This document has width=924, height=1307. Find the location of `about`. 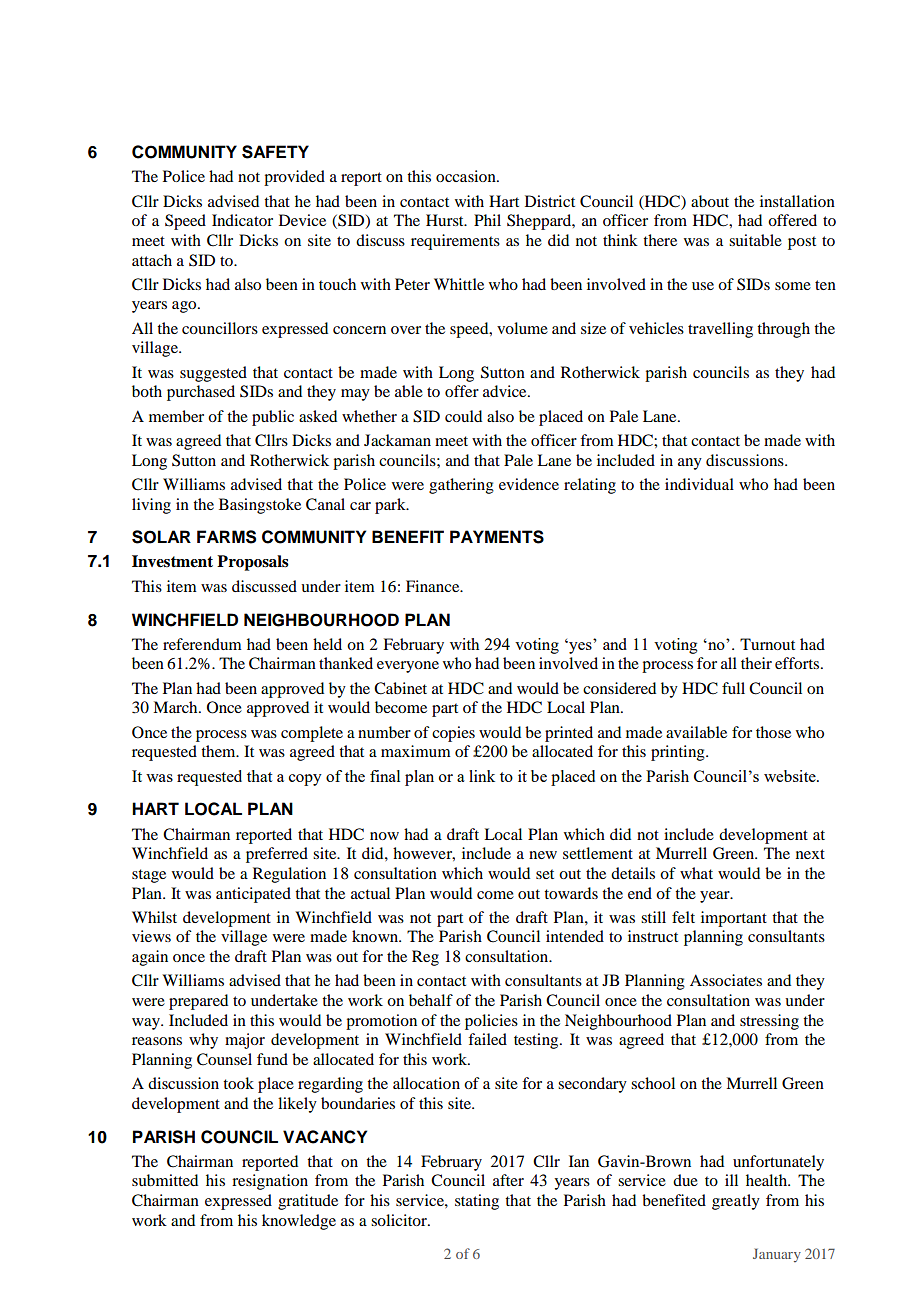

about is located at coordinates (710, 201).
